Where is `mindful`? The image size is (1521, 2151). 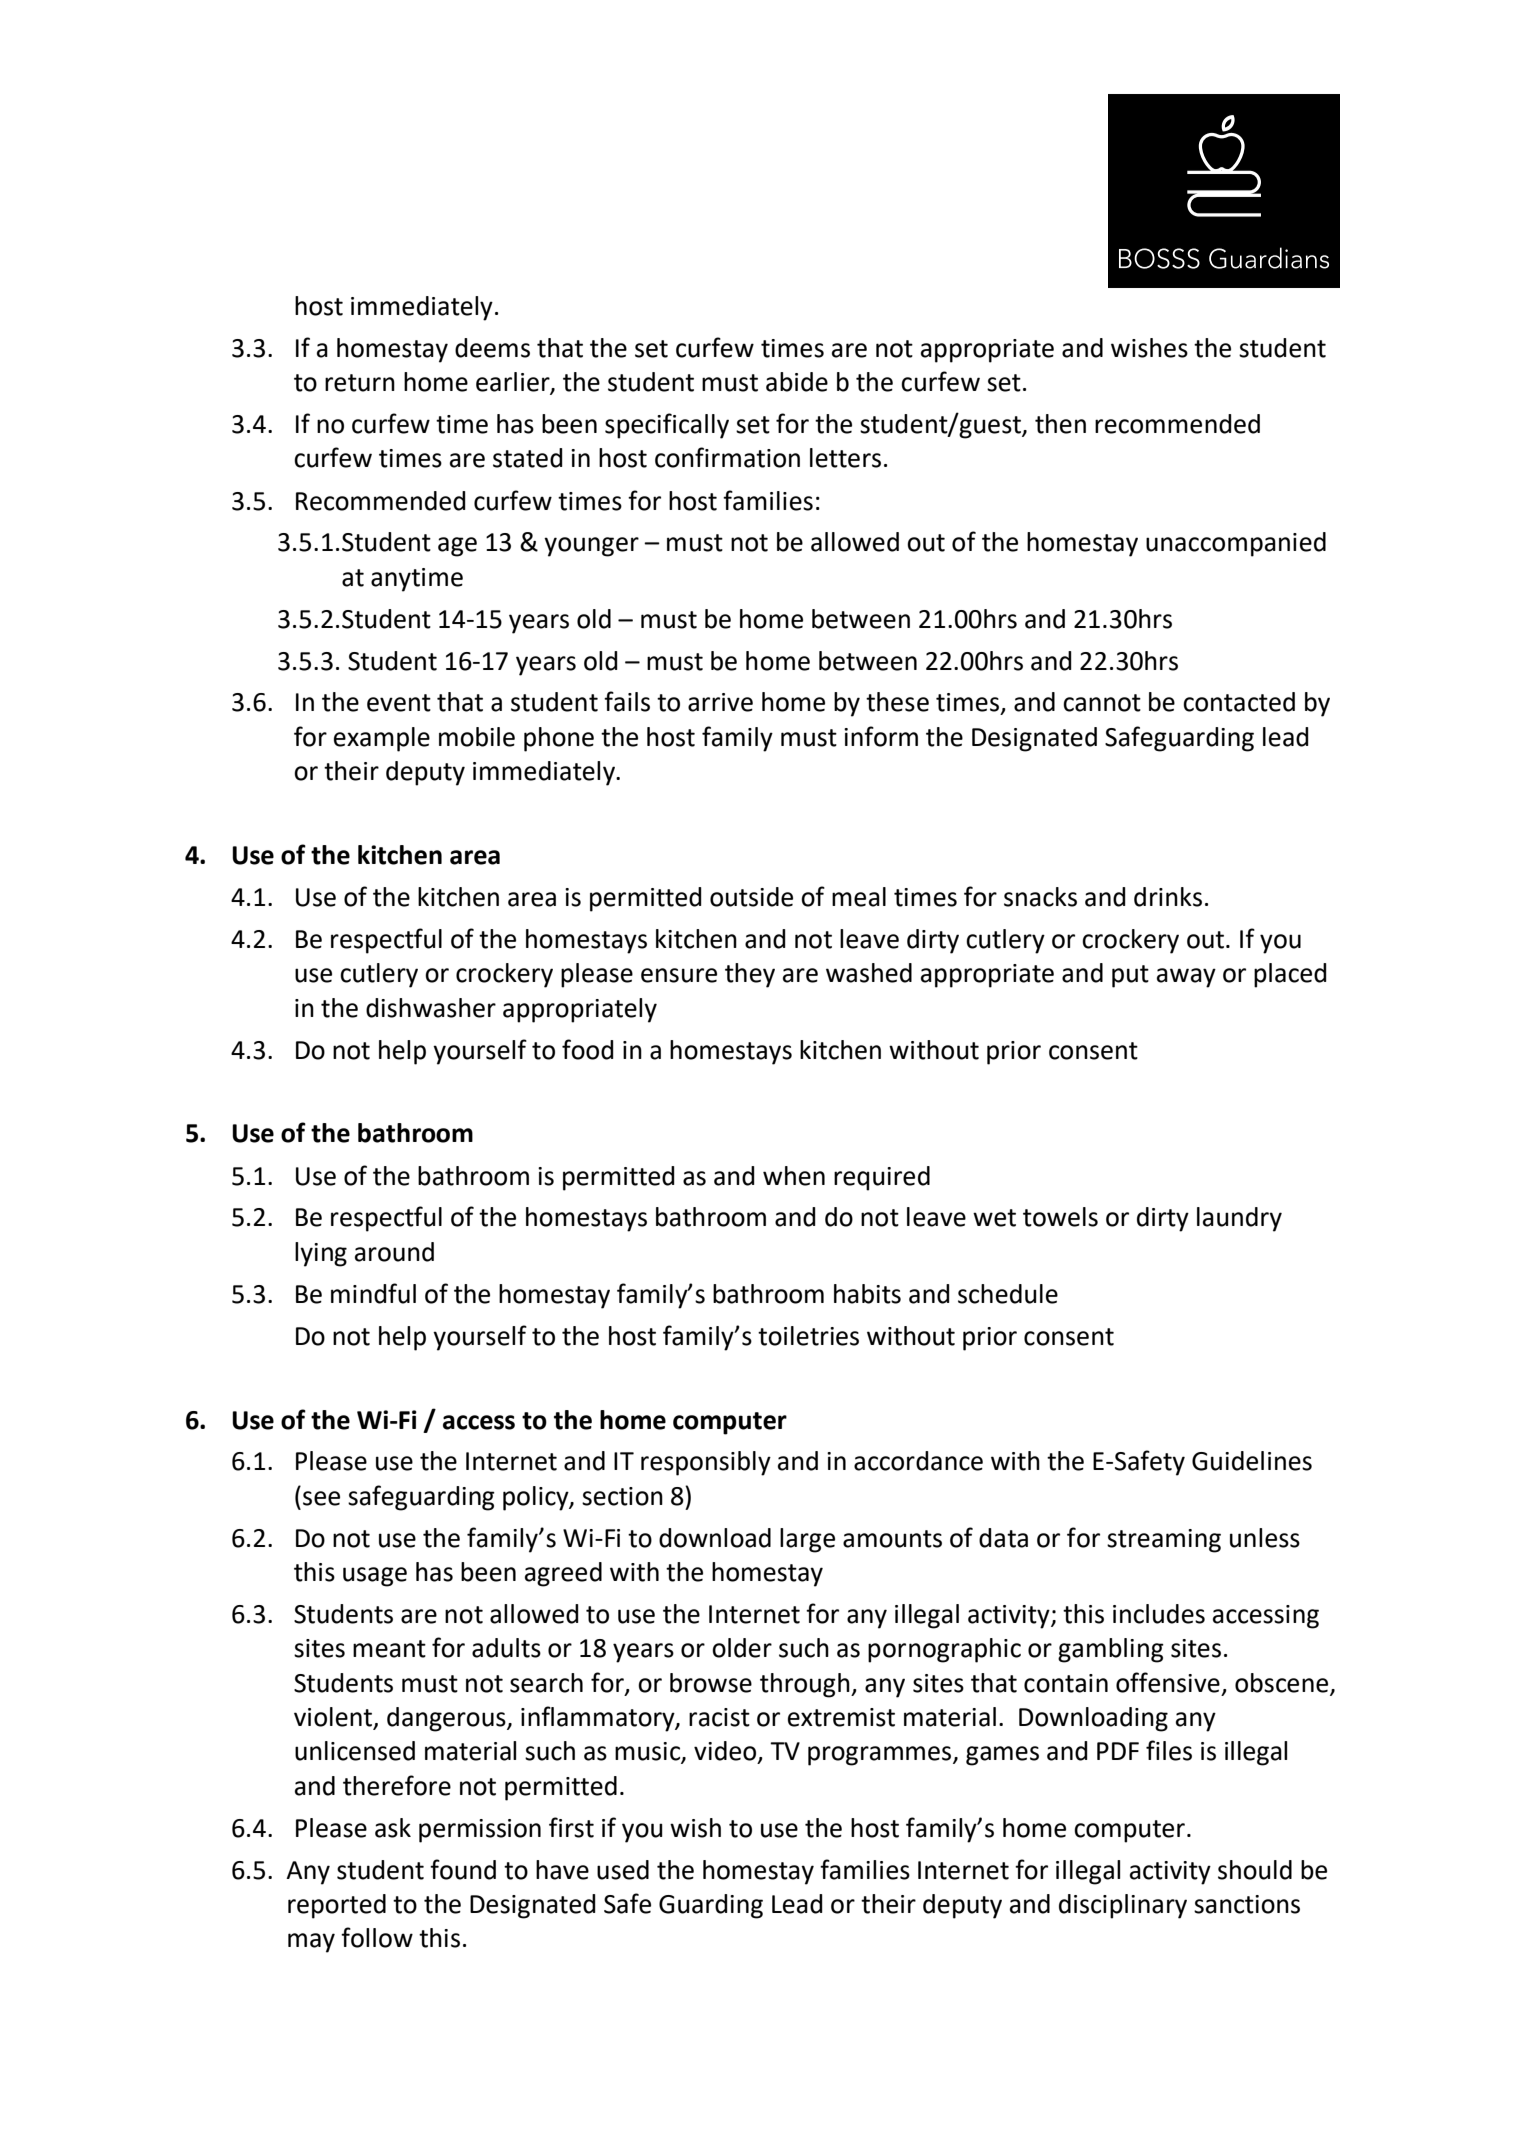 mindful is located at coordinates (373, 1293).
